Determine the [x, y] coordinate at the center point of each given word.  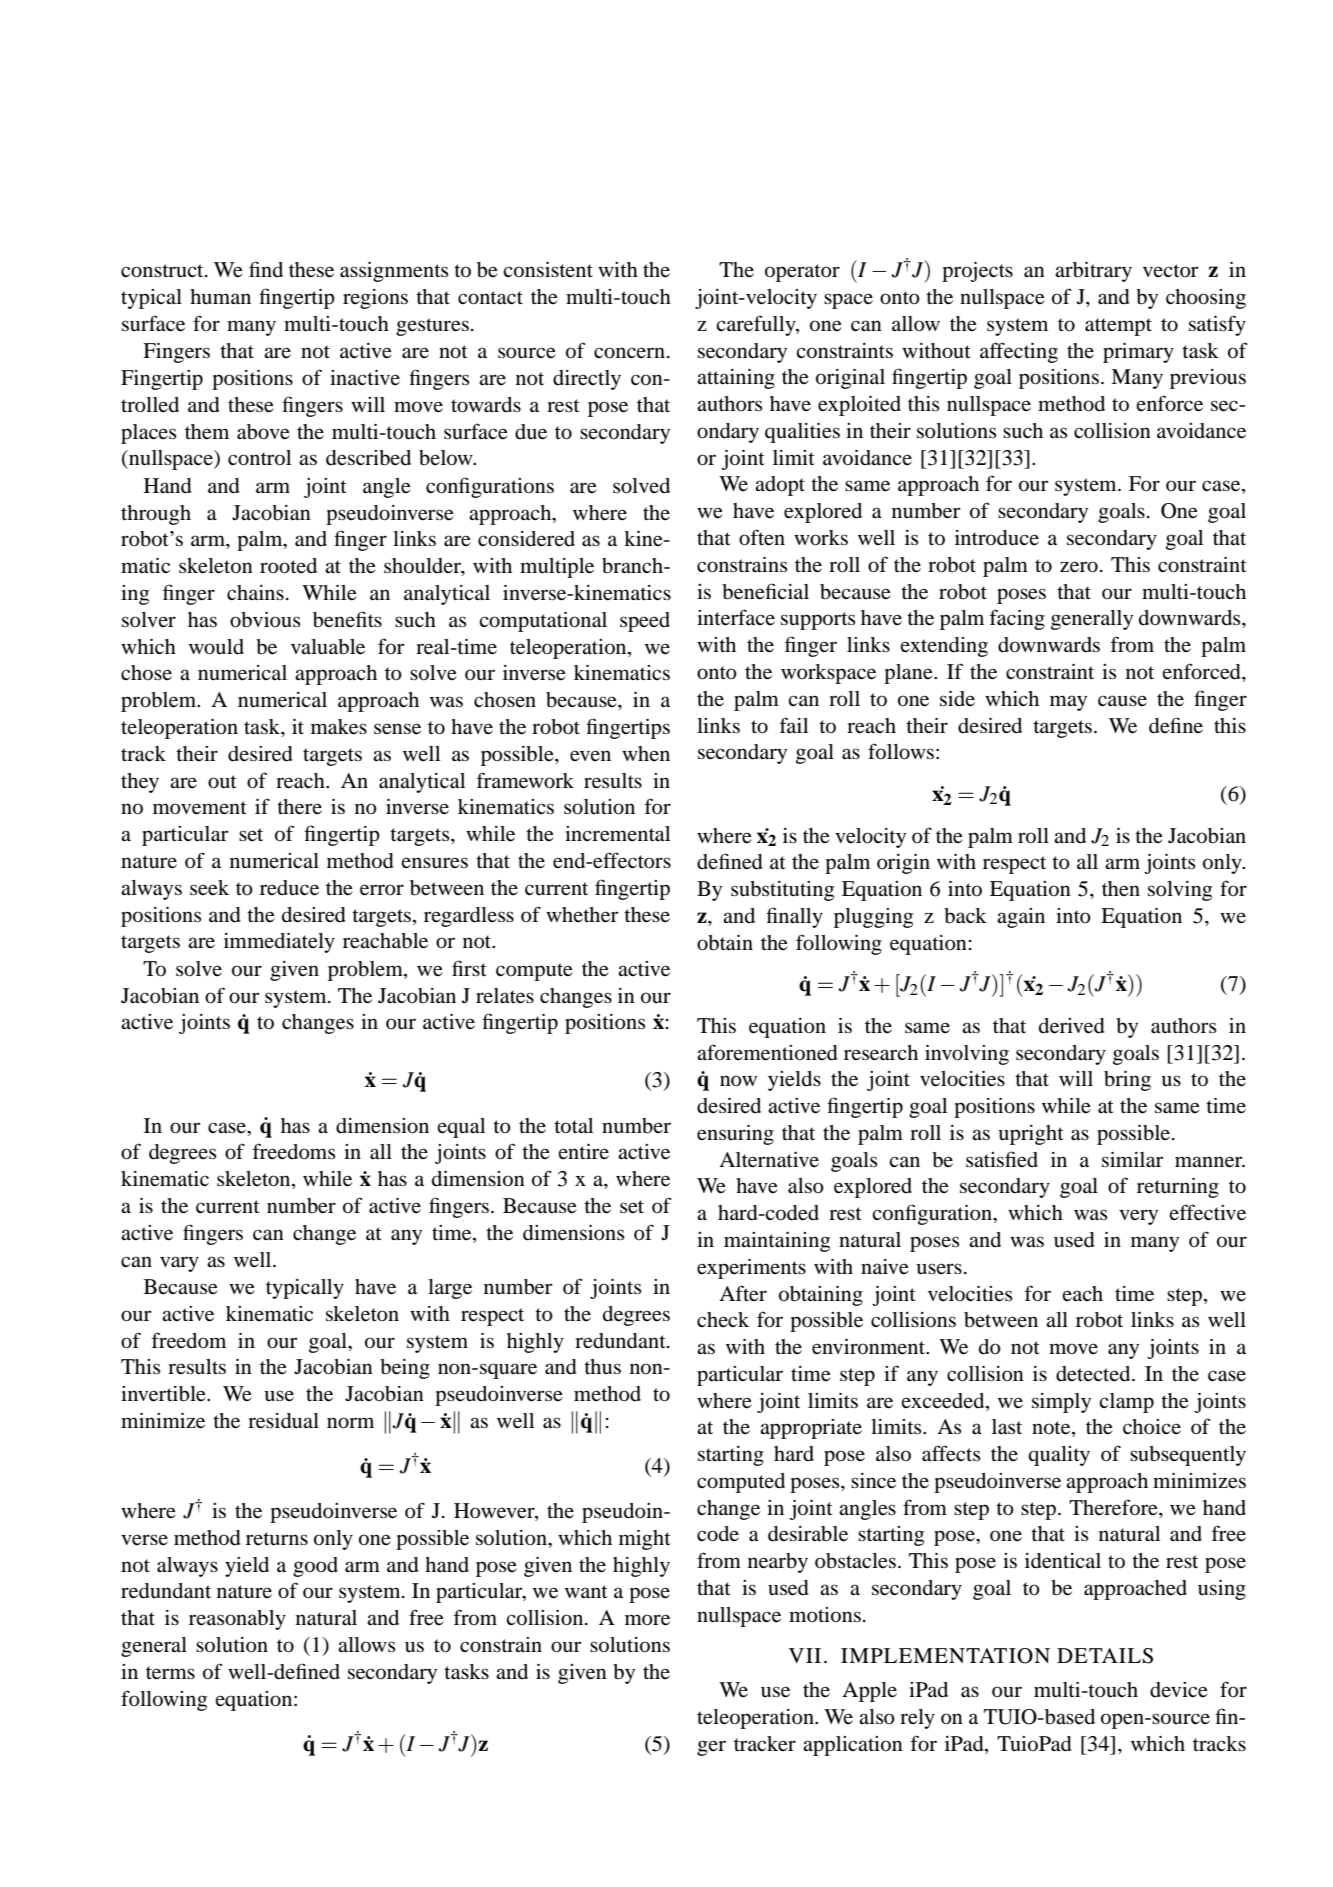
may [1068, 703]
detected [1094, 1374]
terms [170, 1673]
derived [1072, 1026]
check [723, 1319]
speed [645, 622]
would [216, 647]
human [220, 297]
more [647, 1620]
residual [283, 1421]
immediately [279, 943]
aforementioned [767, 1052]
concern [629, 353]
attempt [1118, 327]
